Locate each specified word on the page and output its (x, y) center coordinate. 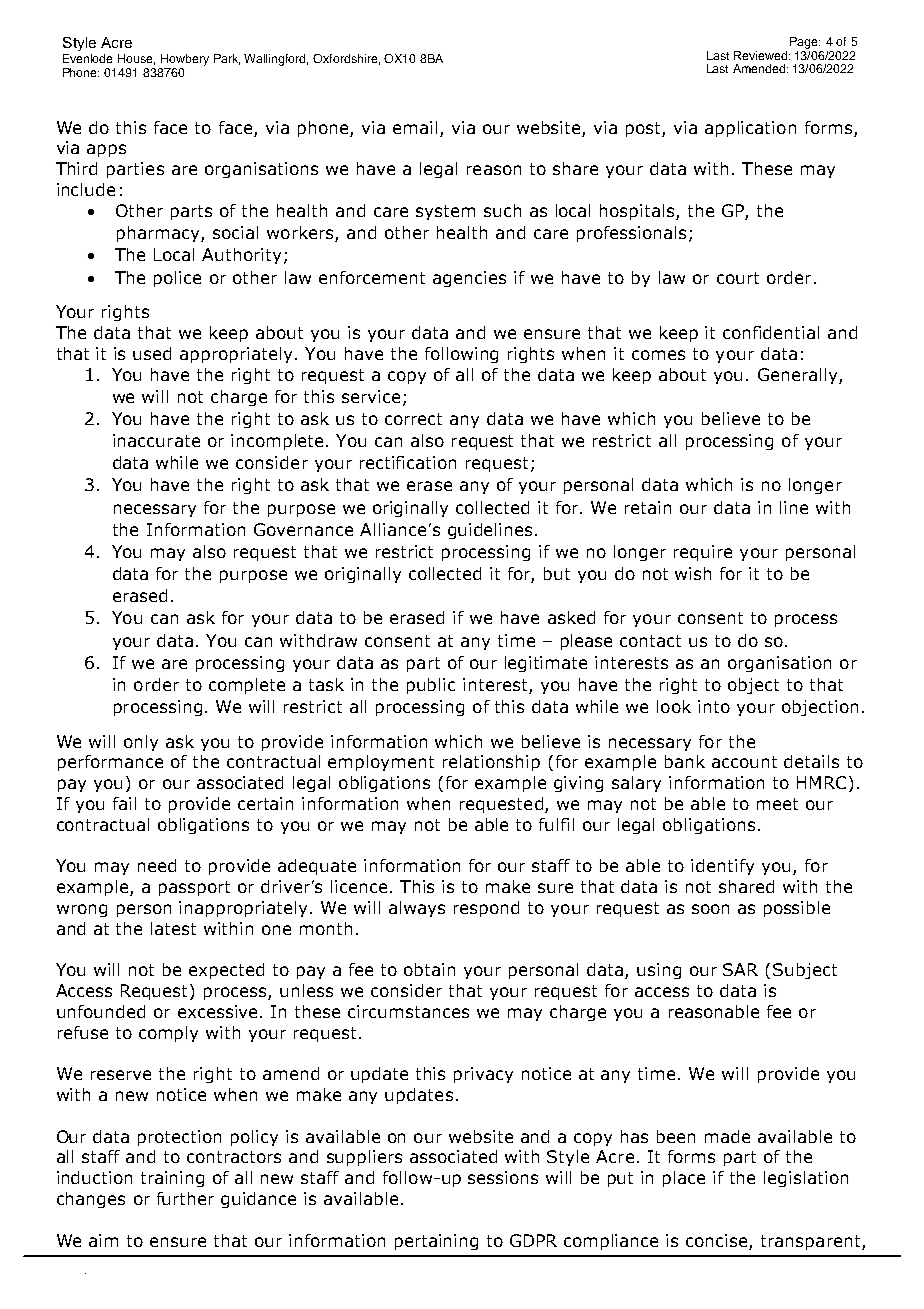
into (714, 706)
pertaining (436, 1242)
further (185, 1198)
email (415, 127)
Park (227, 59)
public (431, 686)
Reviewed (762, 55)
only (141, 743)
